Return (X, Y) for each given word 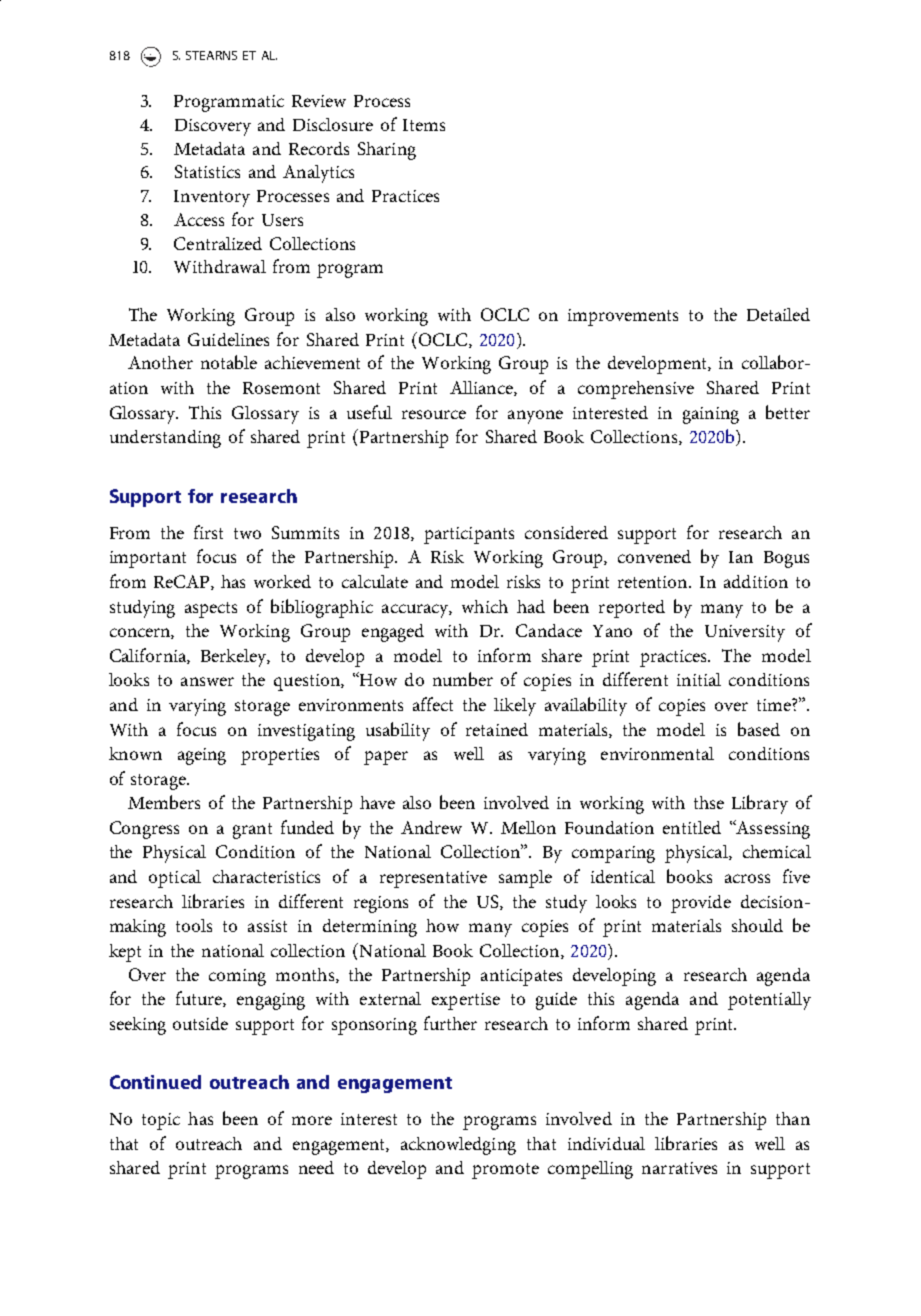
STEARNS (211, 55)
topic (161, 1121)
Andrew (431, 827)
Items (424, 125)
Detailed (778, 314)
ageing (202, 756)
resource (434, 414)
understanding (165, 439)
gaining (711, 415)
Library (760, 804)
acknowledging (458, 1146)
